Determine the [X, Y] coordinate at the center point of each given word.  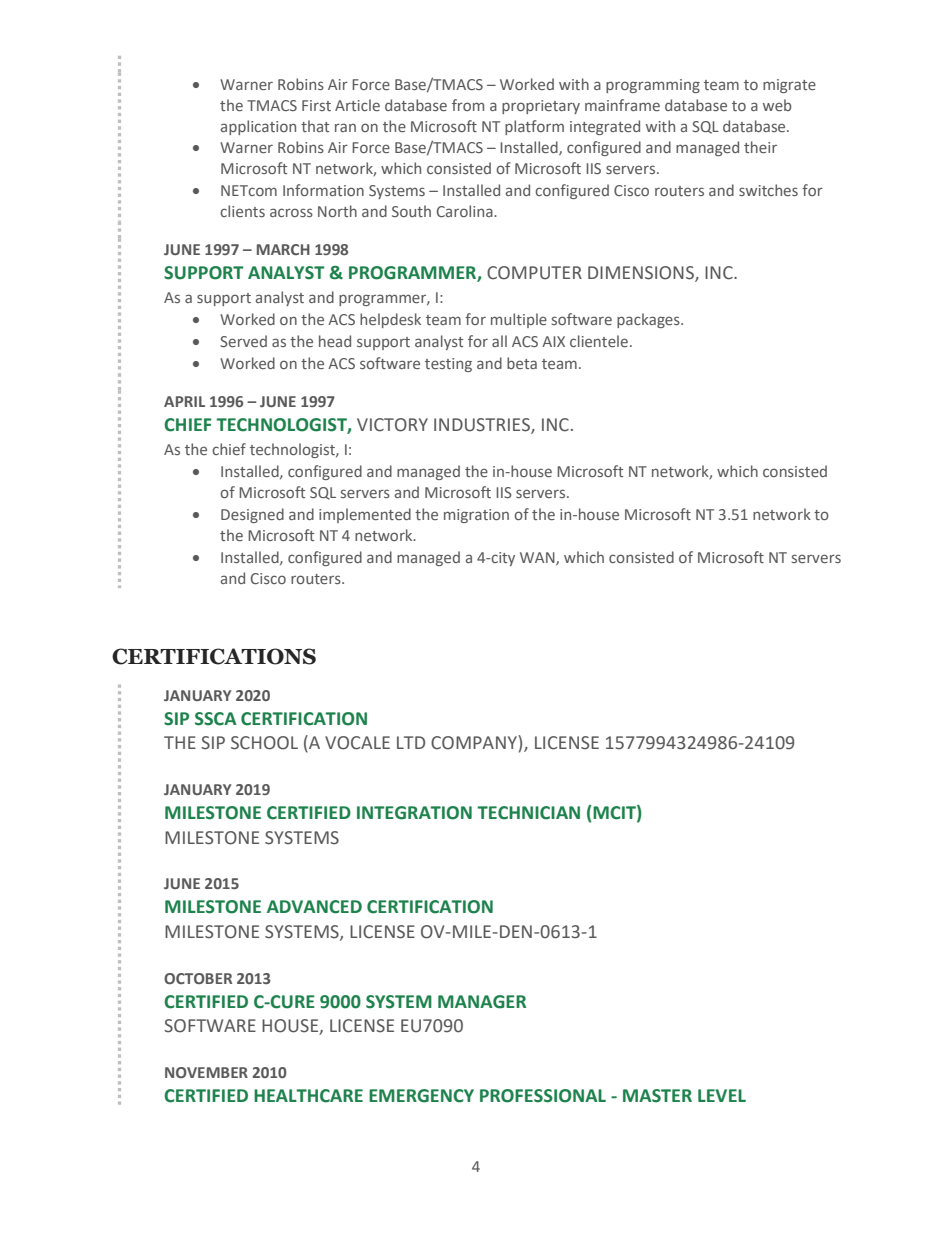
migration [476, 516]
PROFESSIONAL [543, 1096]
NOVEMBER [206, 1072]
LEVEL [722, 1095]
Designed [252, 515]
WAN [538, 558]
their [760, 147]
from [468, 105]
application [258, 127]
